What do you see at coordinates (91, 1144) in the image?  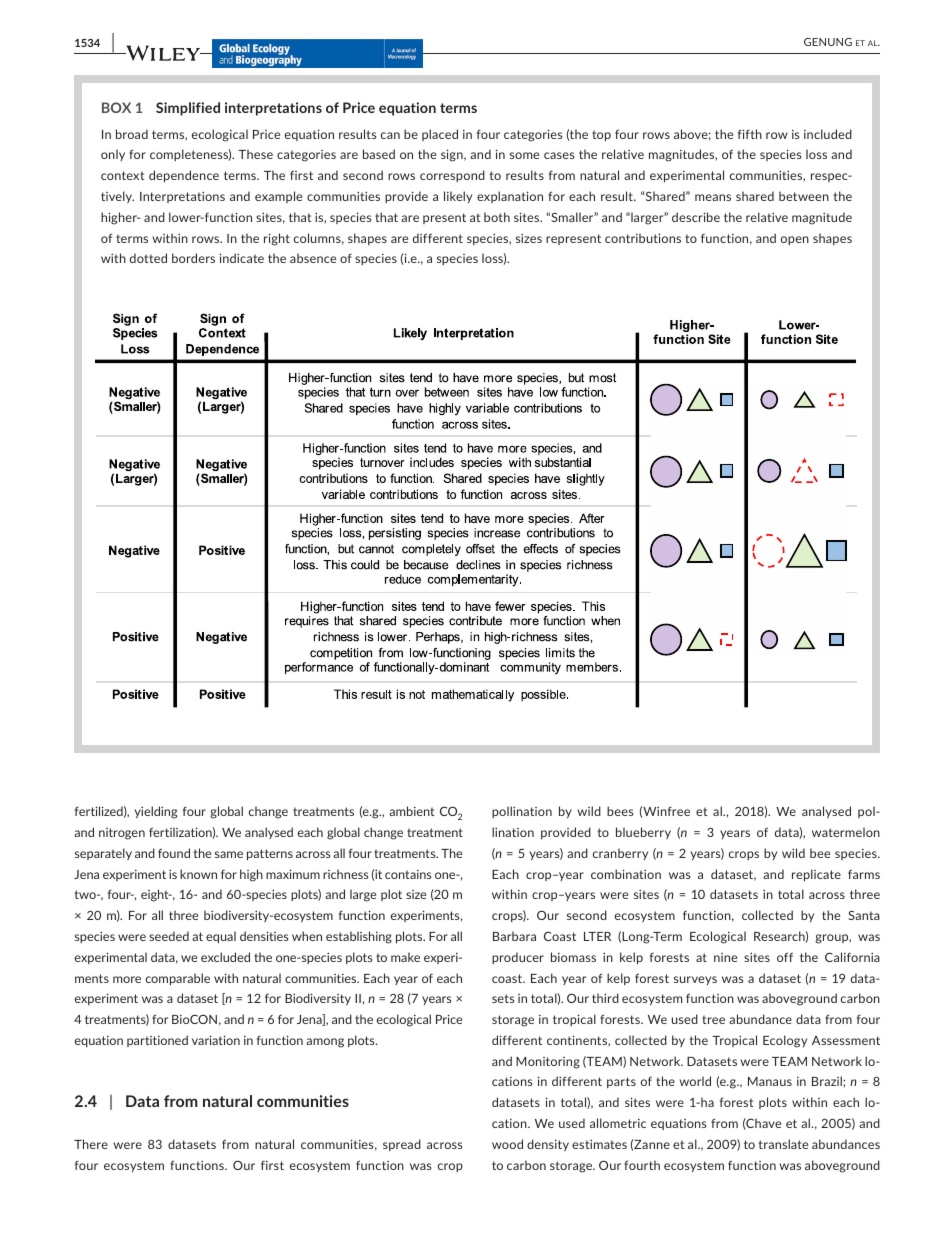 I see `There` at bounding box center [91, 1144].
